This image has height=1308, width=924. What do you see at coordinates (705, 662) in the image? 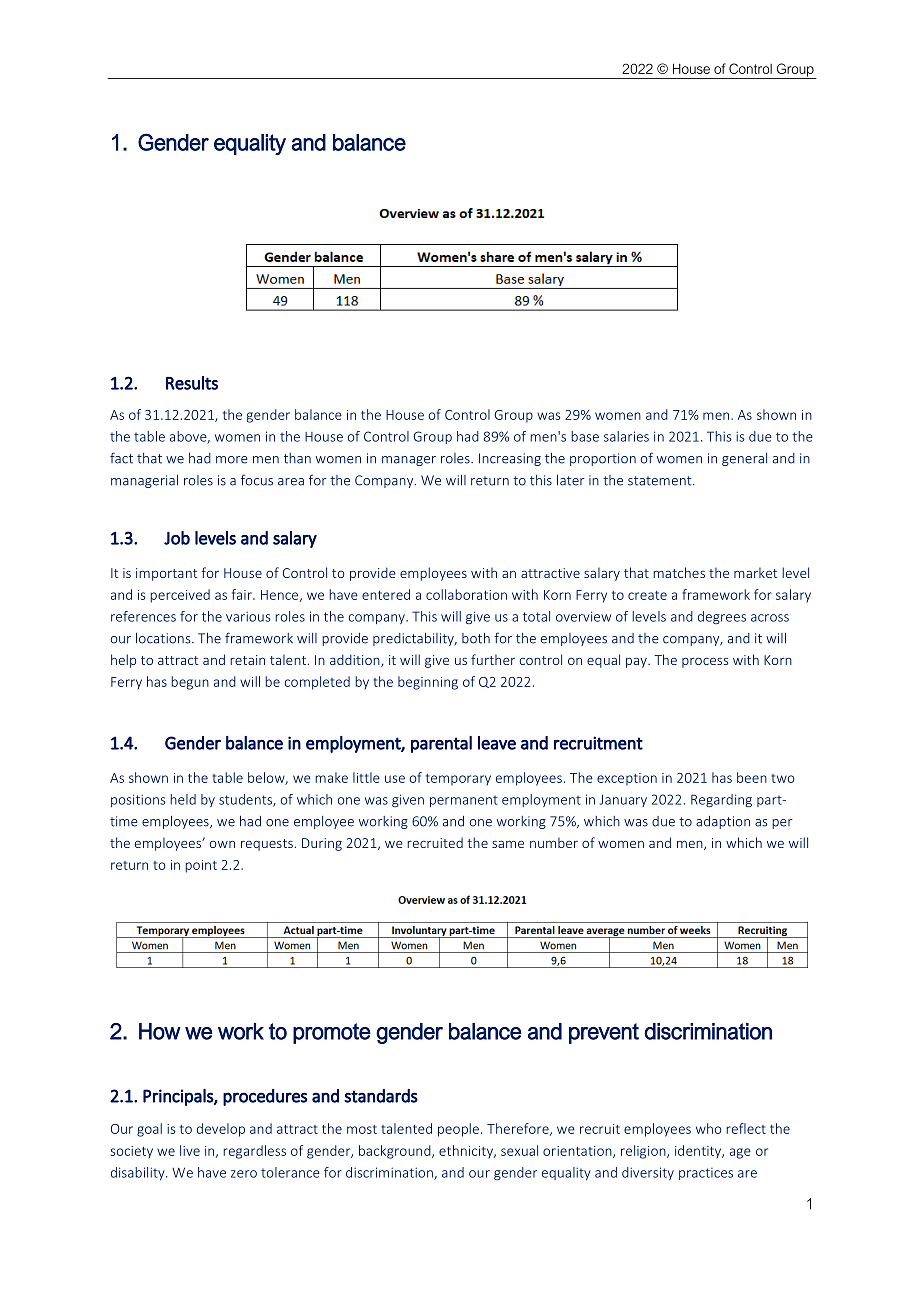
I see `process` at bounding box center [705, 662].
